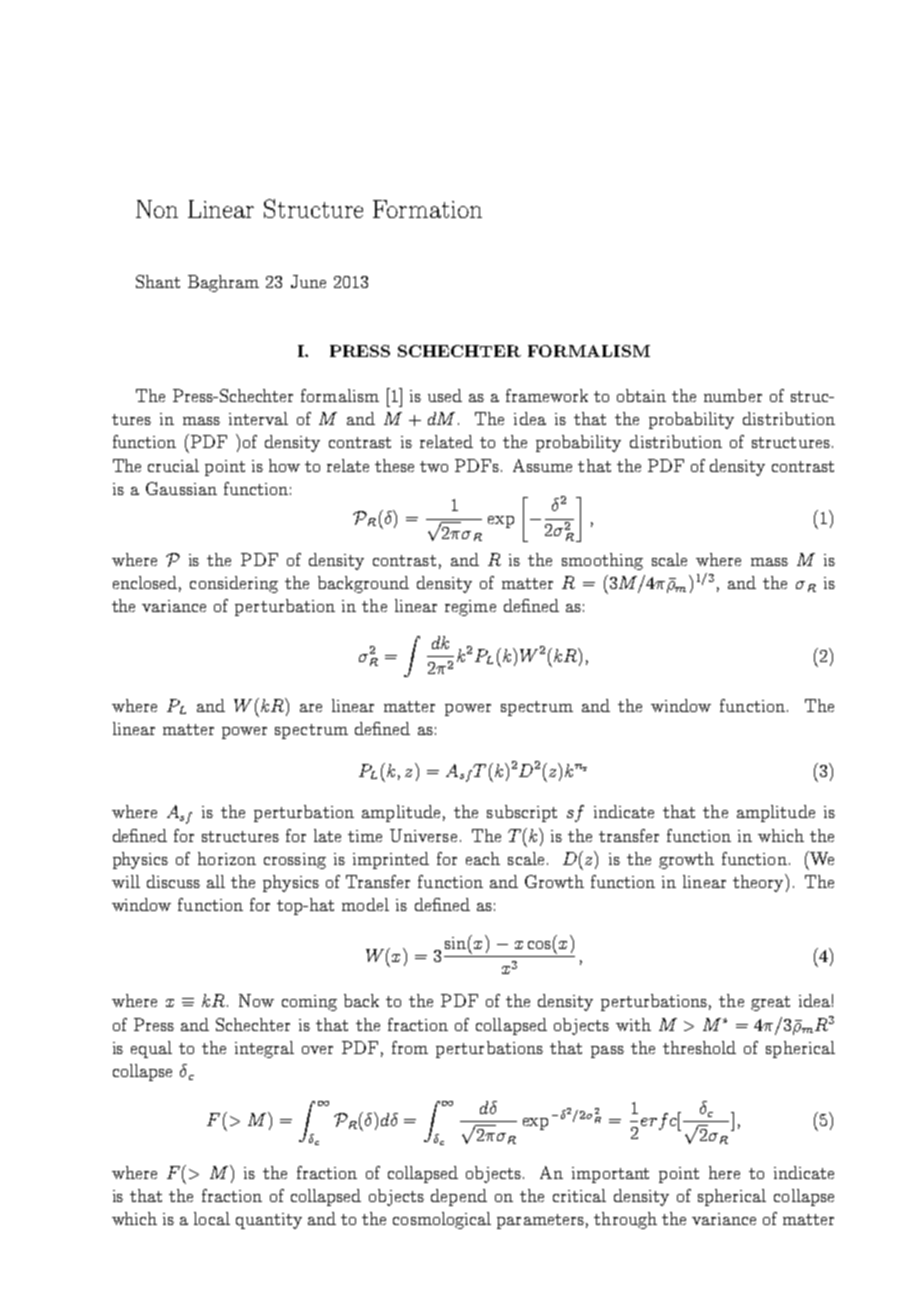  I want to click on regime, so click(470, 608).
